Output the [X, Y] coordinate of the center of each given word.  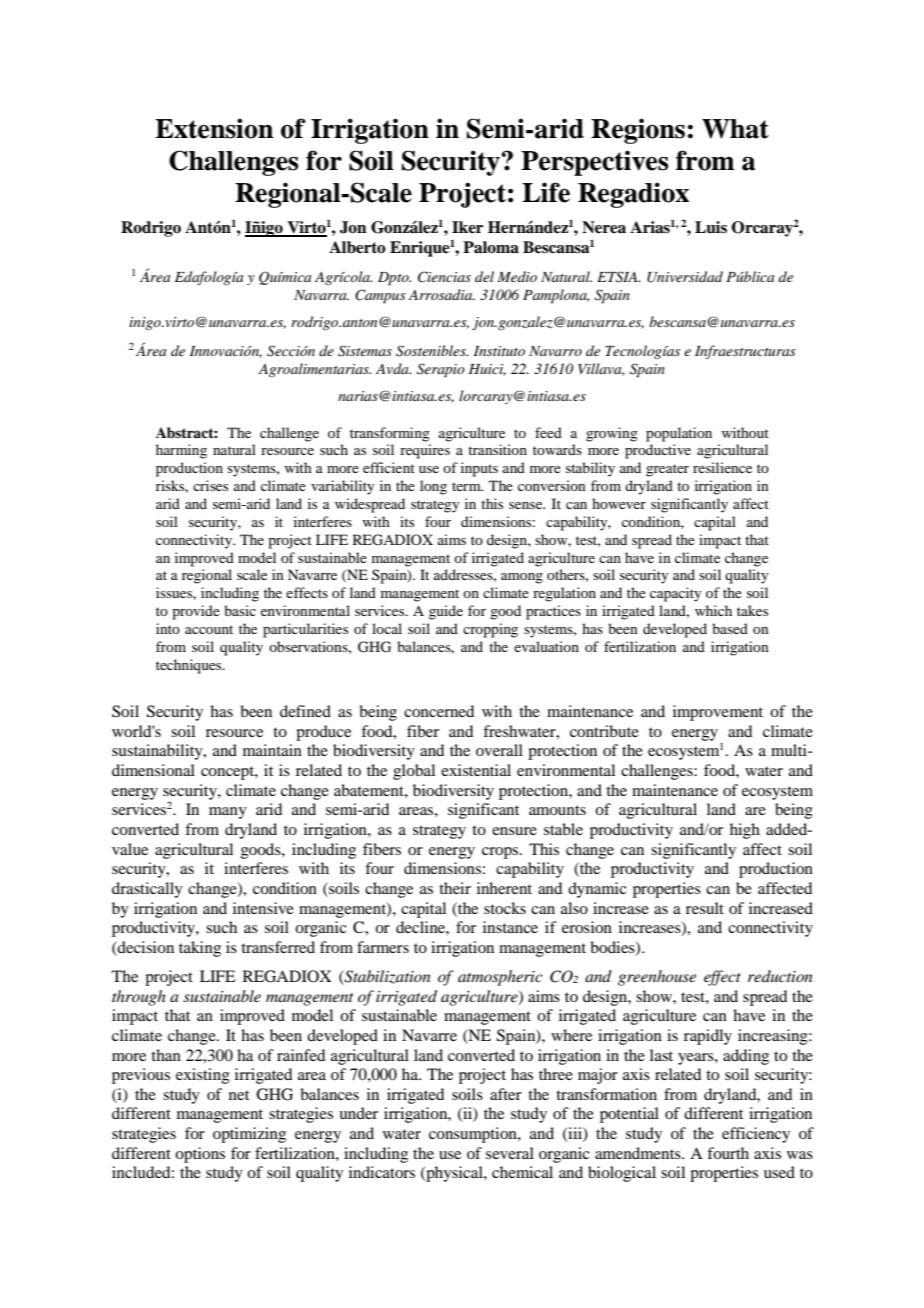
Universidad [685, 277]
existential [476, 770]
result [705, 908]
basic [240, 610]
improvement [718, 713]
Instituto [499, 351]
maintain [272, 750]
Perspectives [594, 163]
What [735, 129]
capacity [675, 594]
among [522, 578]
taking [200, 949]
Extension [214, 128]
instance [510, 927]
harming [181, 451]
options [200, 1155]
